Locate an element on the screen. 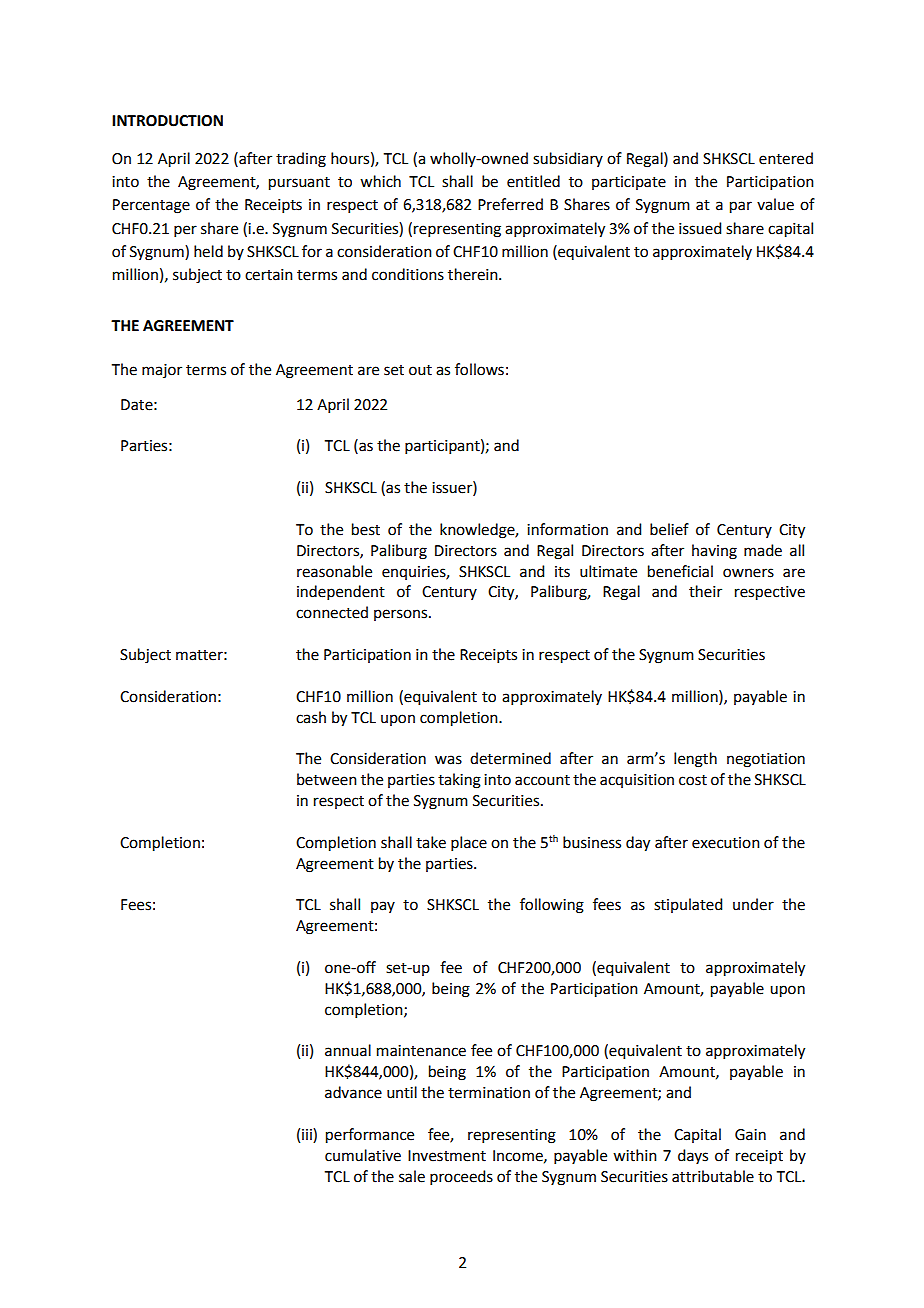  INTRODUCTION is located at coordinates (167, 121).
